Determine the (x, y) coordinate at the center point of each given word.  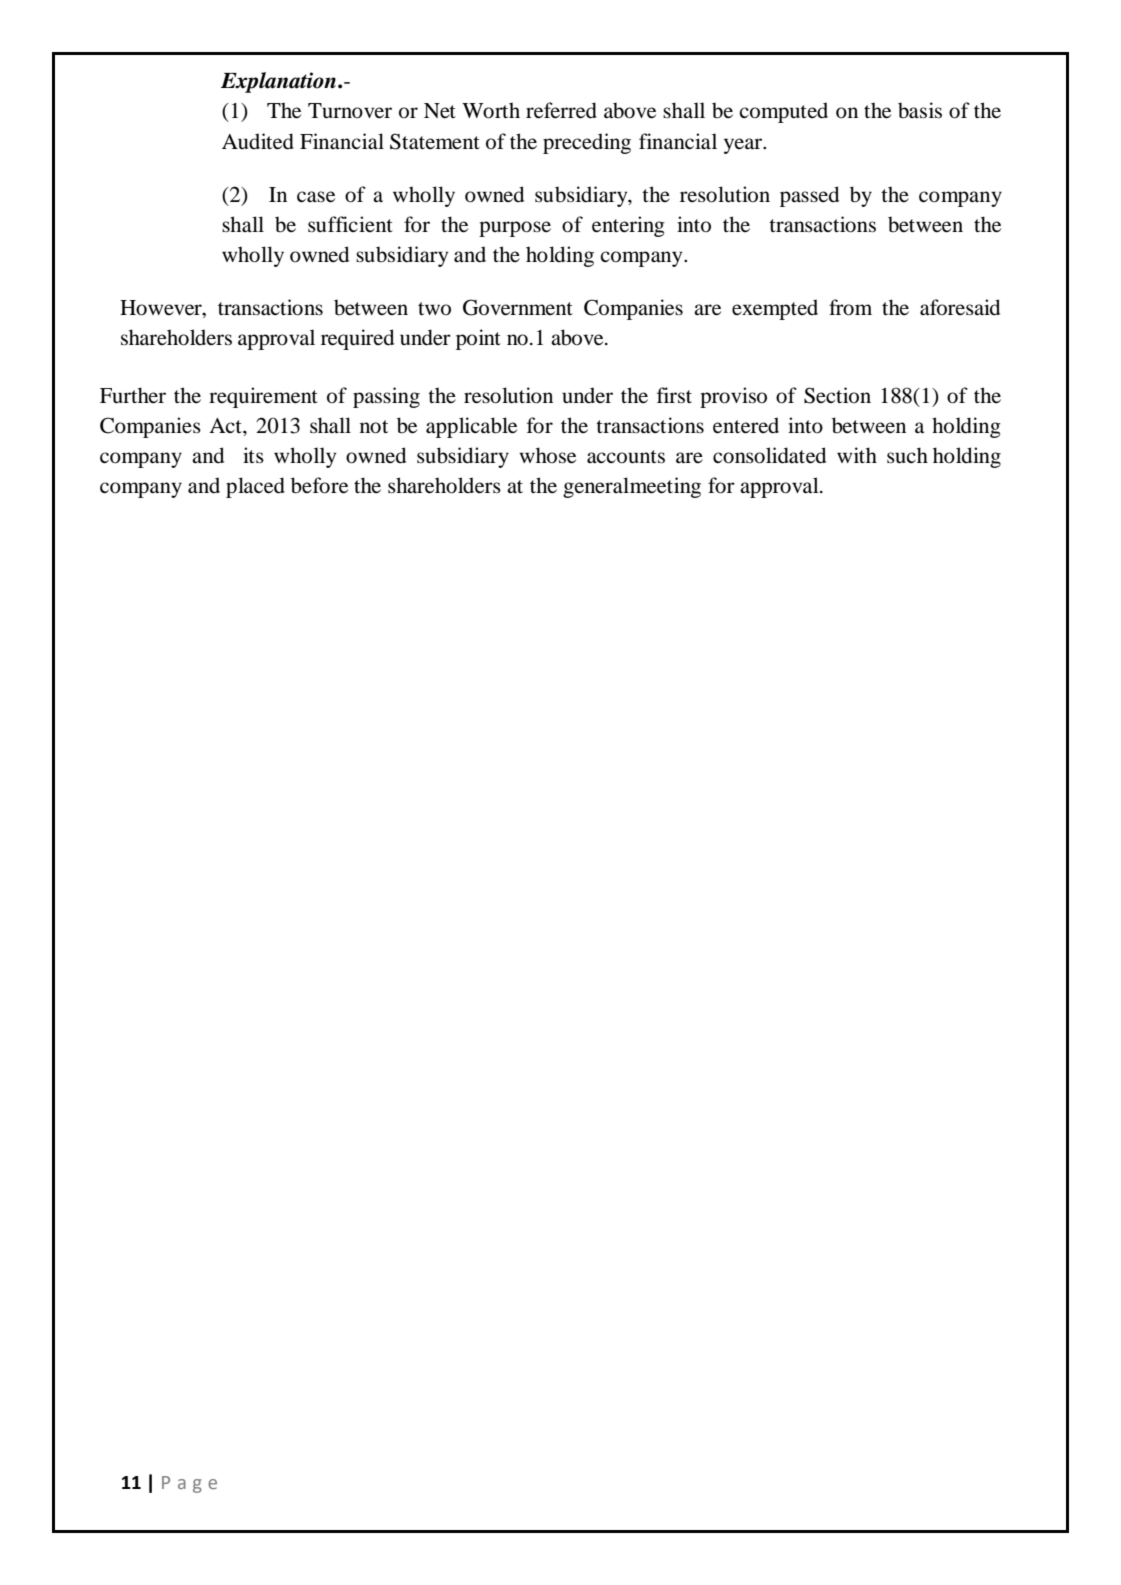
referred (561, 110)
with (857, 455)
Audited (258, 141)
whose (547, 455)
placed (255, 487)
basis (920, 110)
